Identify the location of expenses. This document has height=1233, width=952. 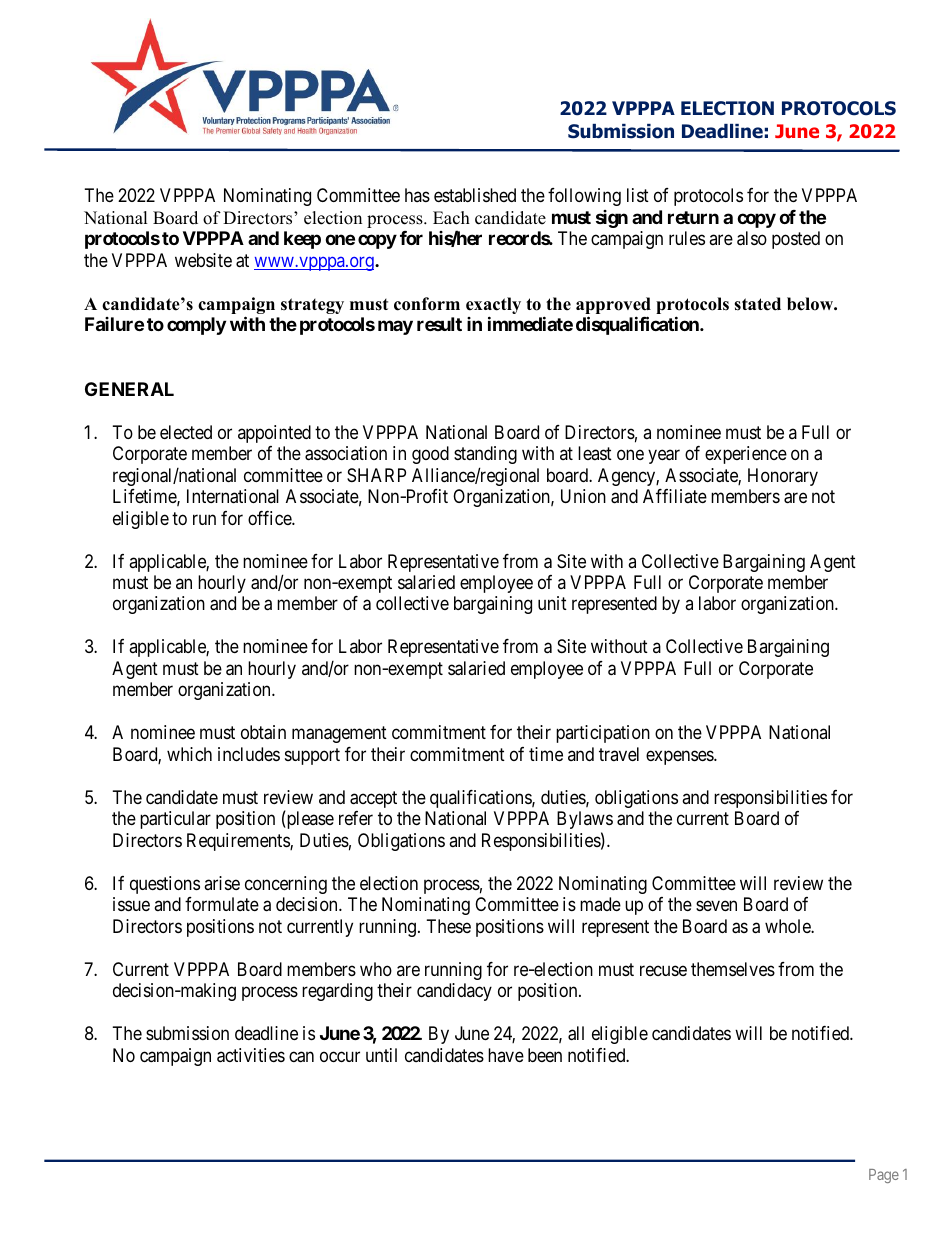
(680, 757).
